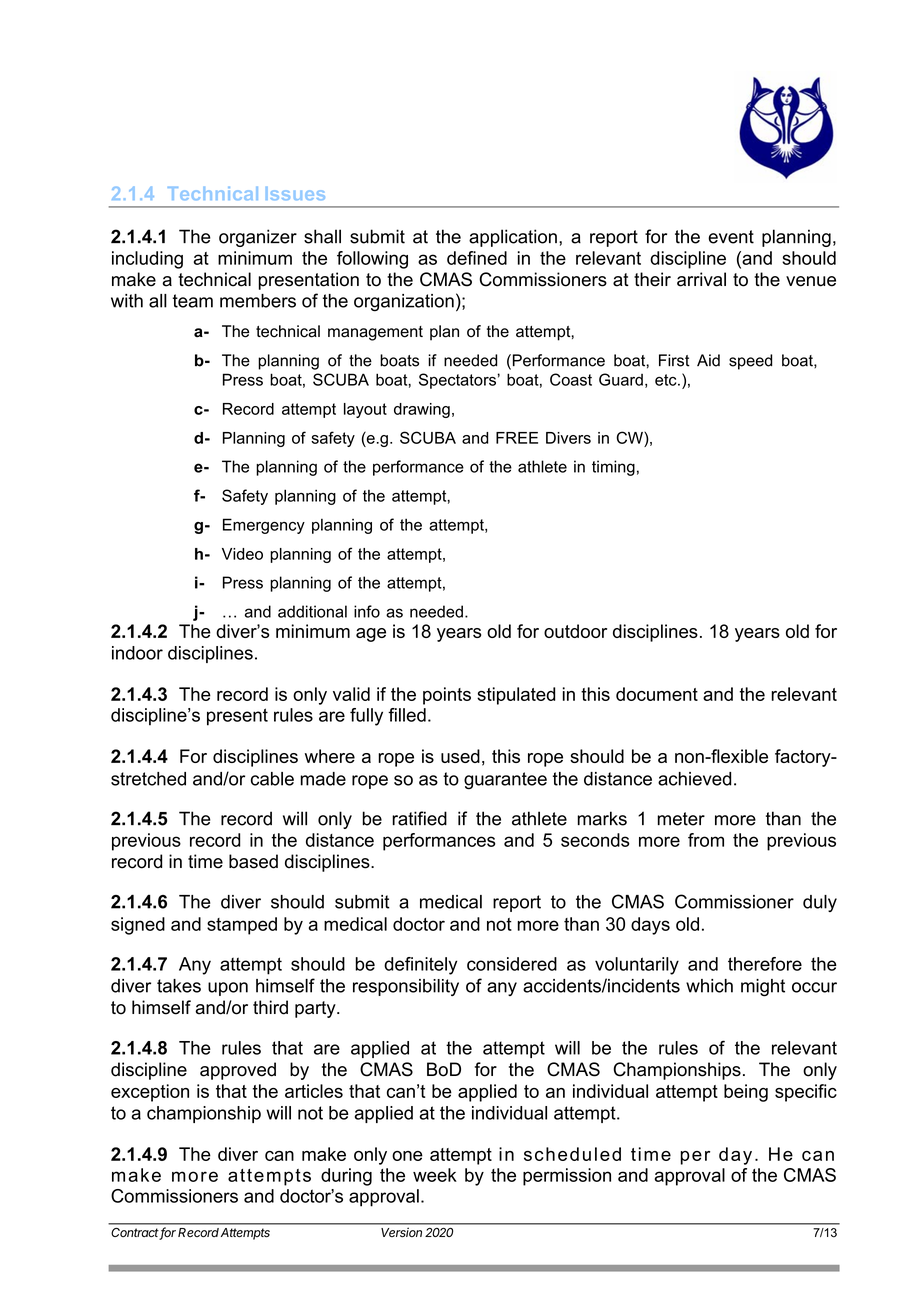  I want to click on speed, so click(750, 362).
